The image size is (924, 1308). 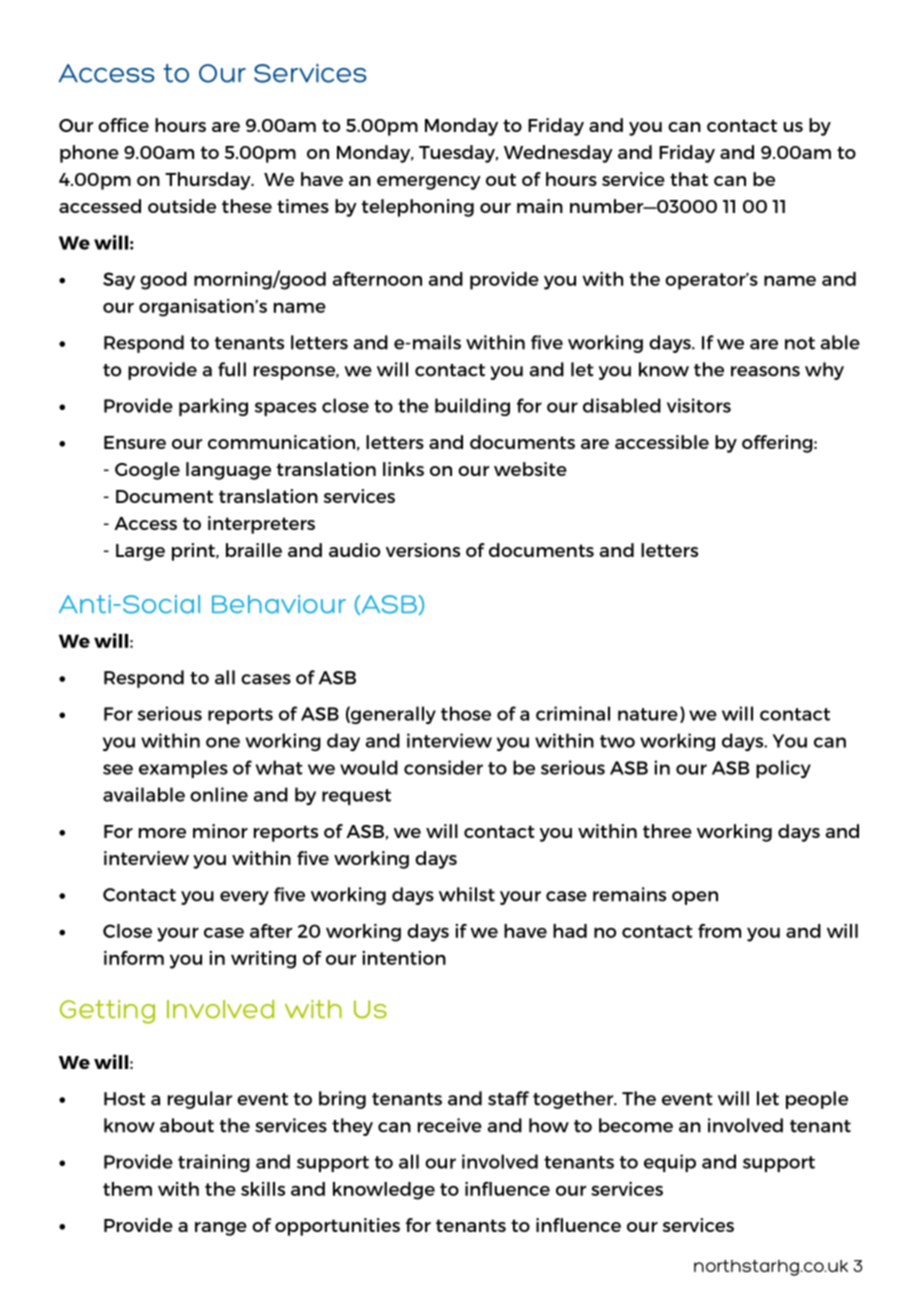 I want to click on Thursday, so click(x=209, y=181).
